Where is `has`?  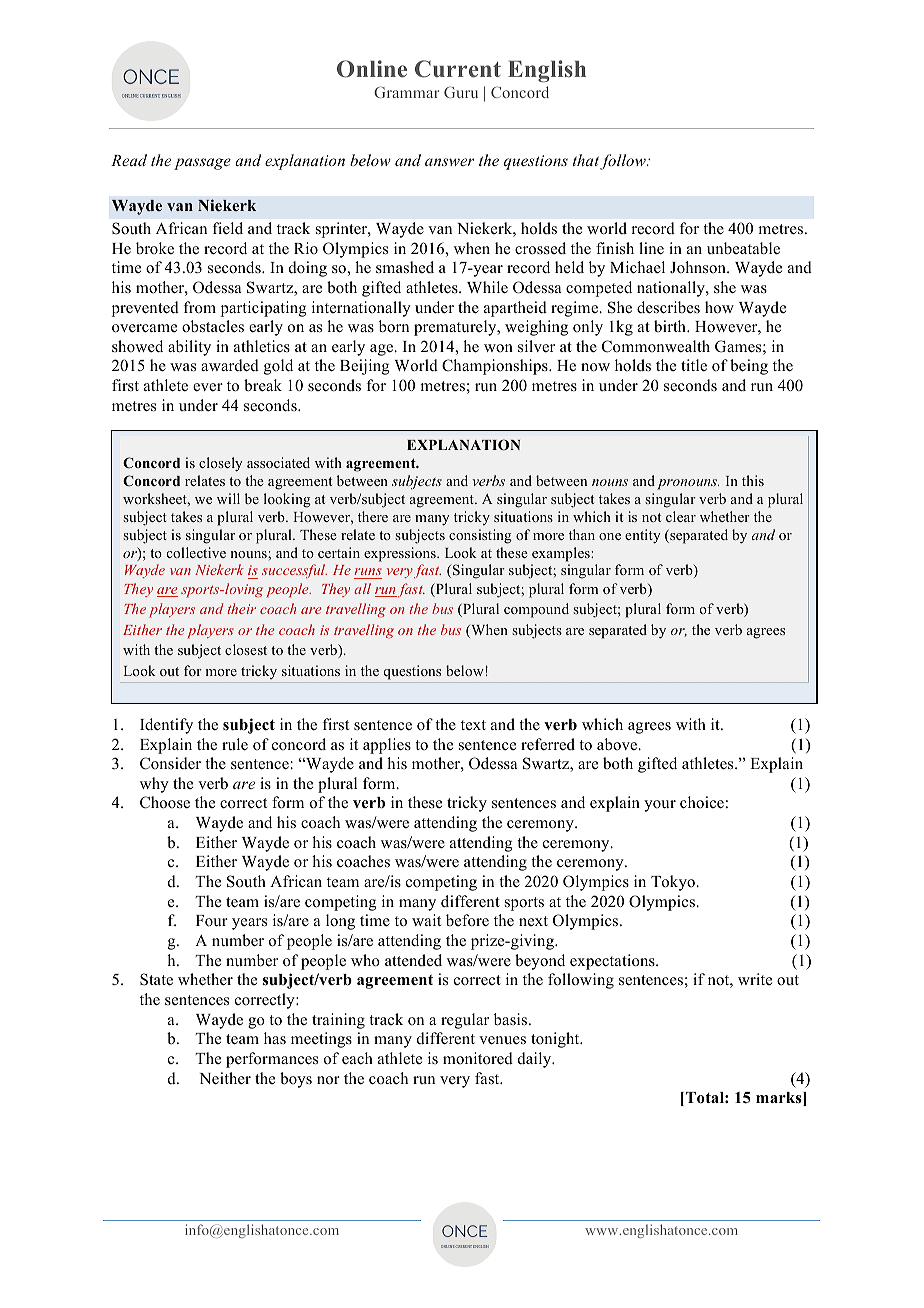
has is located at coordinates (275, 1038).
